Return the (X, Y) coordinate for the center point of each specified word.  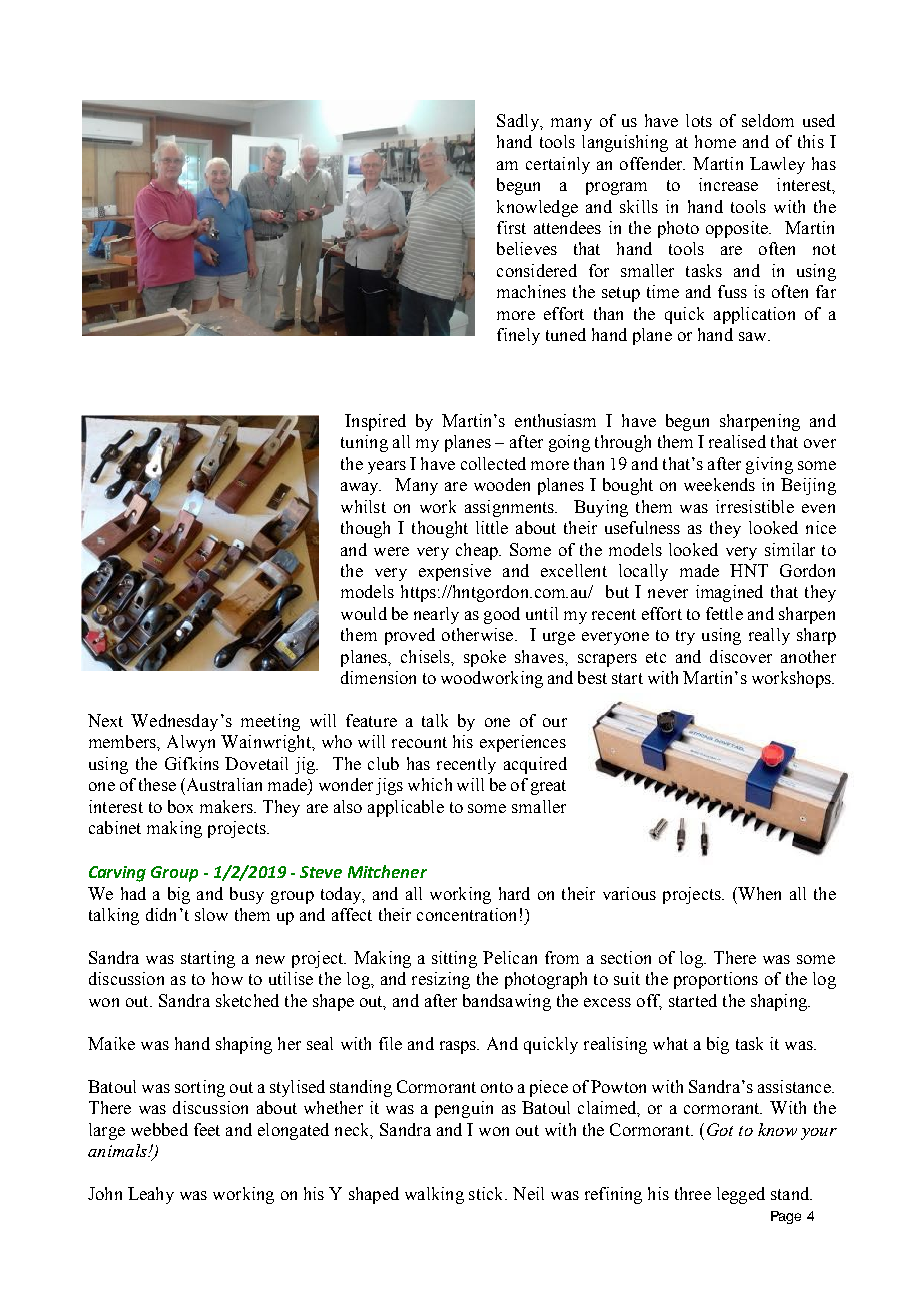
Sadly (519, 122)
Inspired (375, 422)
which (430, 784)
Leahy (151, 1195)
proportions (716, 980)
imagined (729, 593)
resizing (441, 980)
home (715, 141)
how (227, 978)
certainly (558, 165)
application (754, 315)
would (364, 613)
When (758, 893)
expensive (455, 572)
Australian (223, 784)
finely (518, 336)
